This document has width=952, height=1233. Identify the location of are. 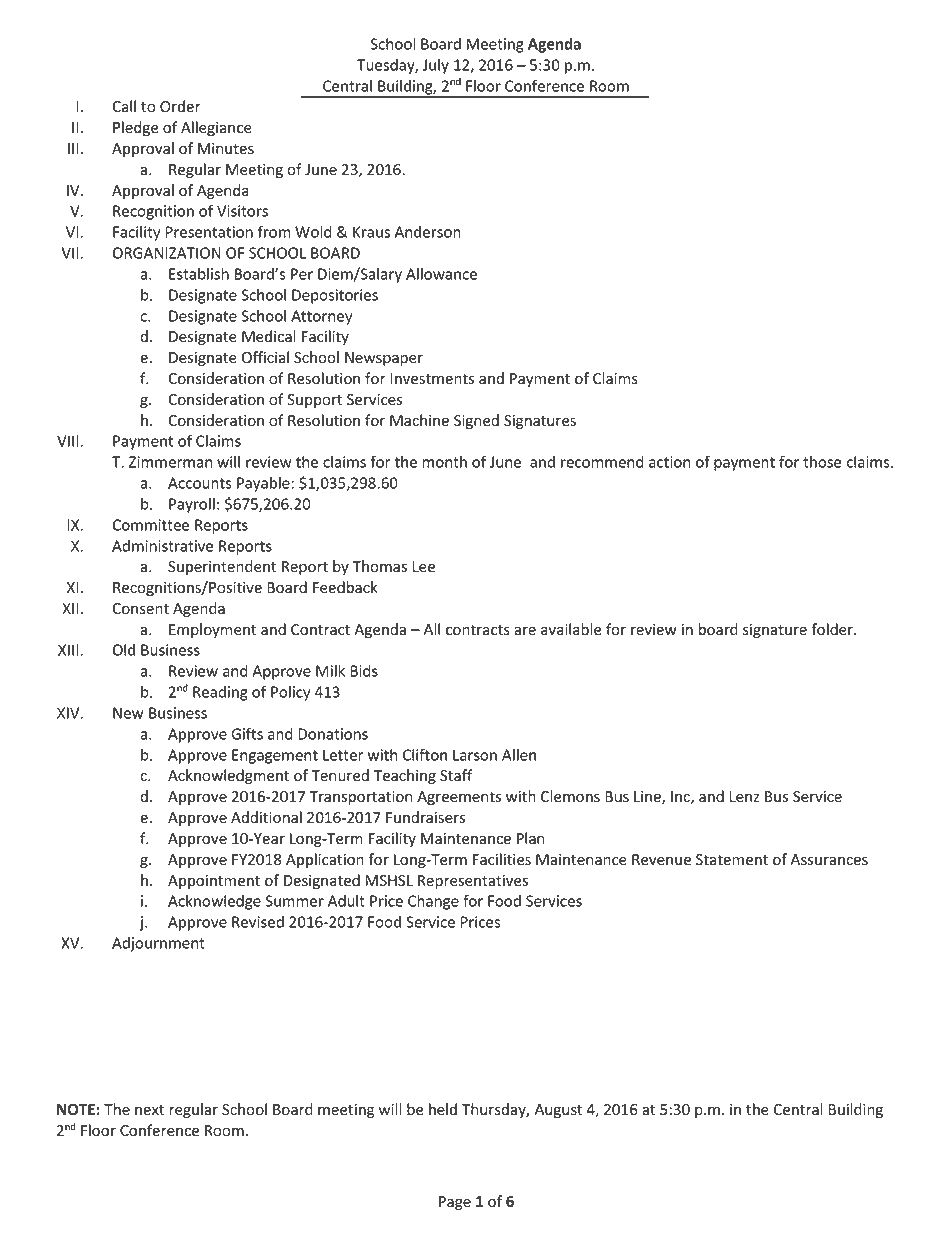
(525, 631).
